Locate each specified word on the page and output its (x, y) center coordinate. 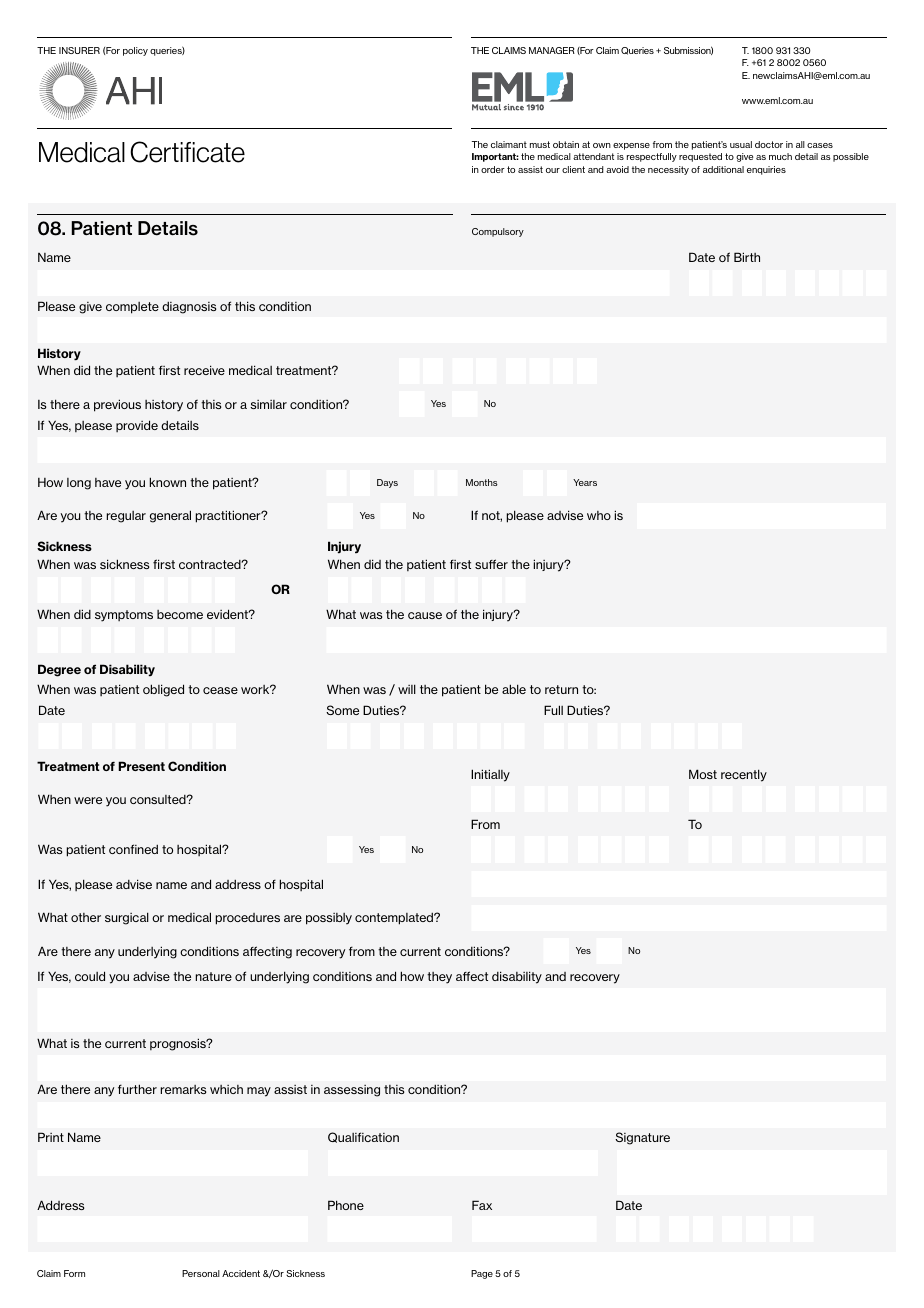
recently (744, 775)
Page (482, 1274)
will (407, 689)
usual (741, 144)
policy (135, 51)
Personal (201, 1273)
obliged (163, 690)
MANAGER (552, 50)
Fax (482, 1205)
